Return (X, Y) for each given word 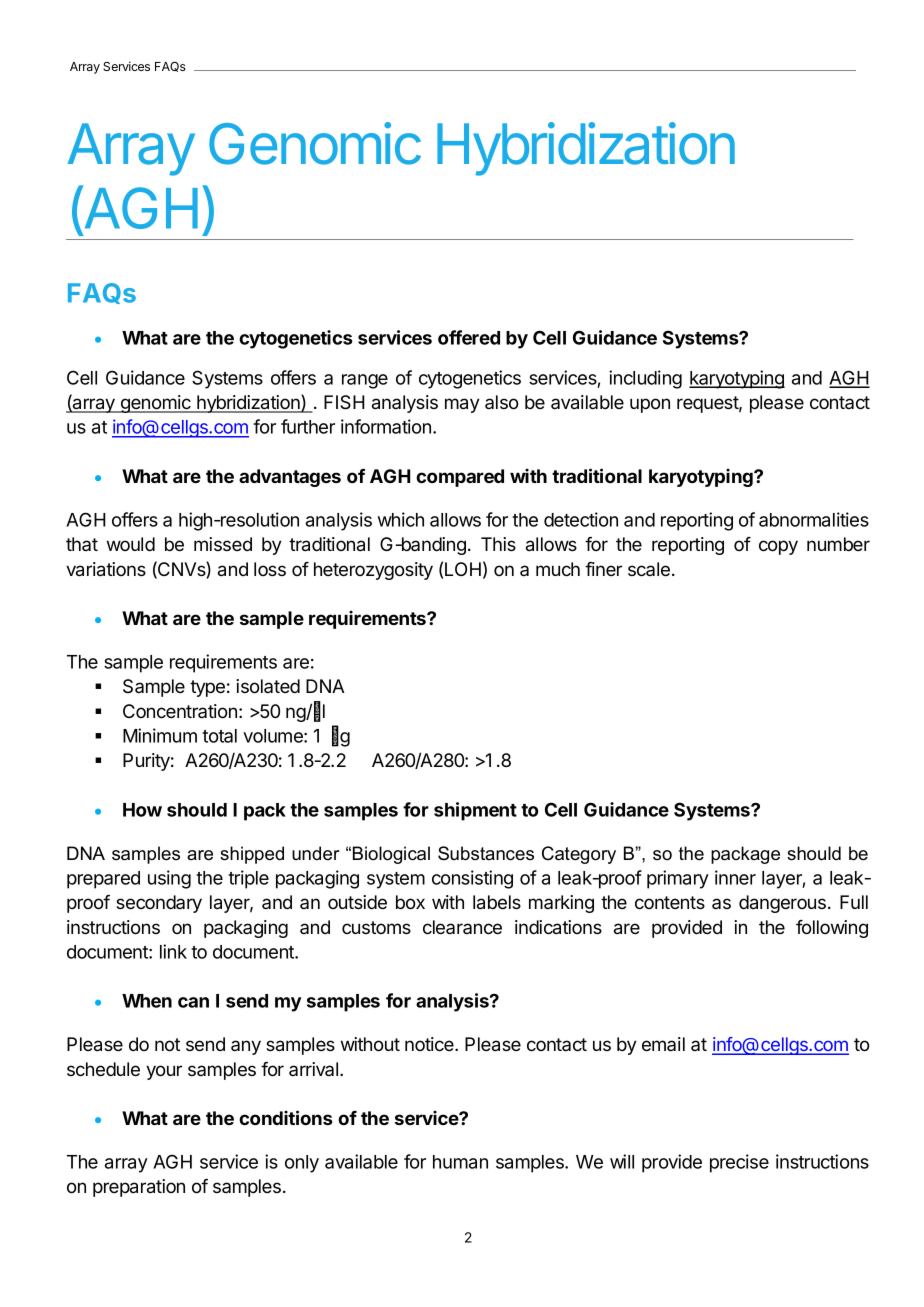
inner (735, 877)
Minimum (160, 735)
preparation (139, 1188)
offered (469, 337)
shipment (475, 811)
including (645, 379)
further (308, 426)
